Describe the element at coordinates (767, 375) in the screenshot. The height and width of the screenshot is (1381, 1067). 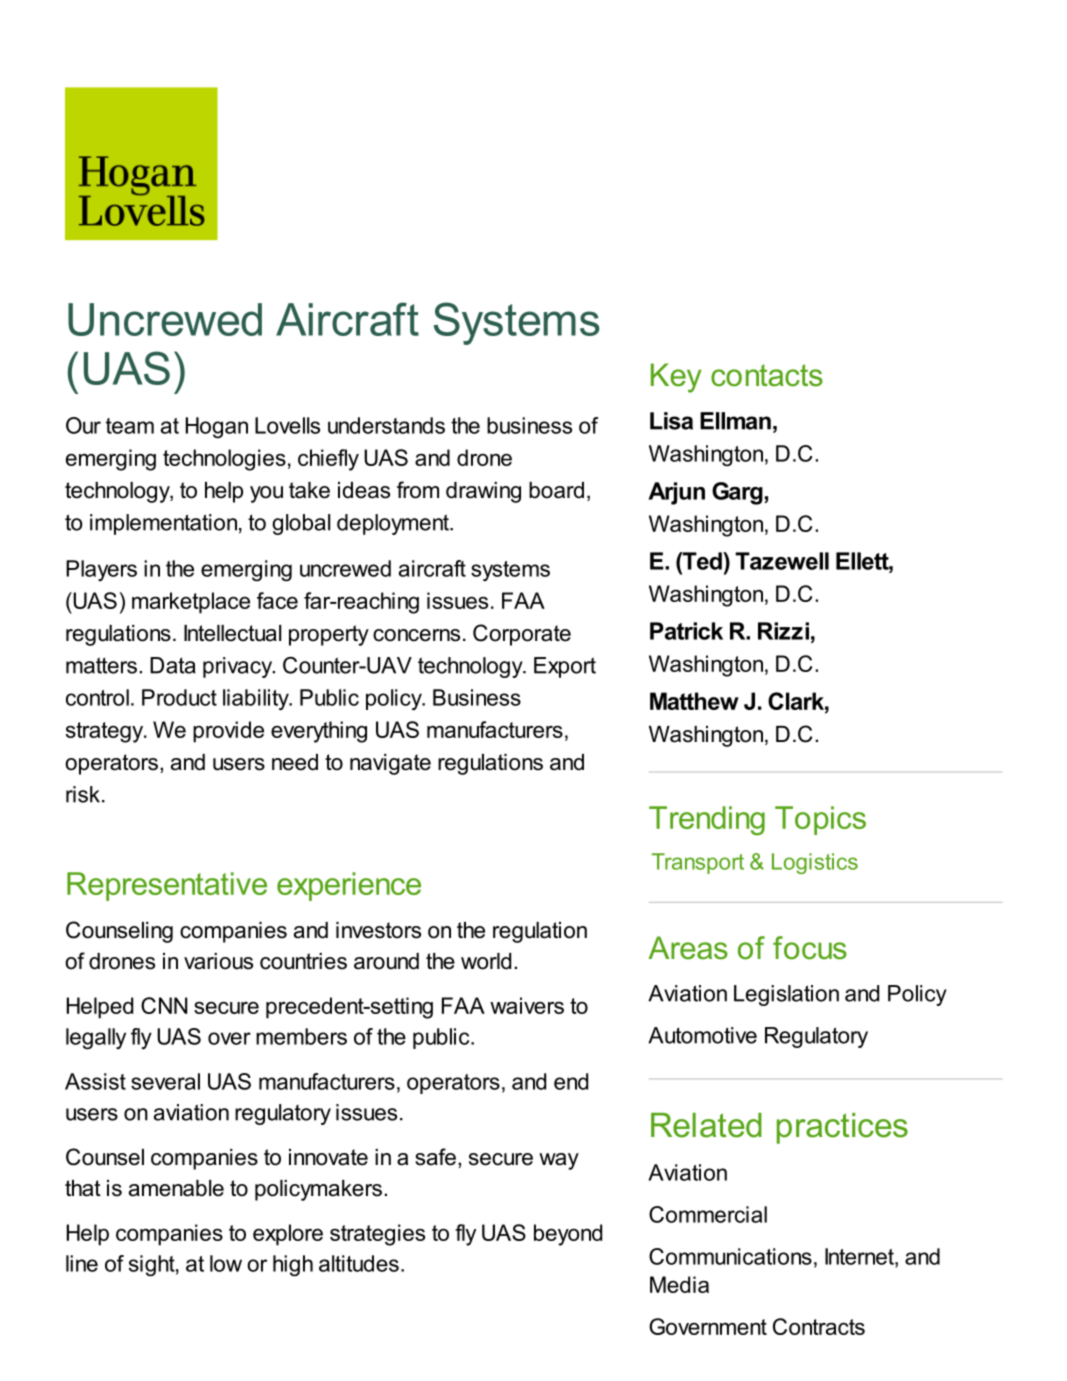
I see `contacts` at that location.
